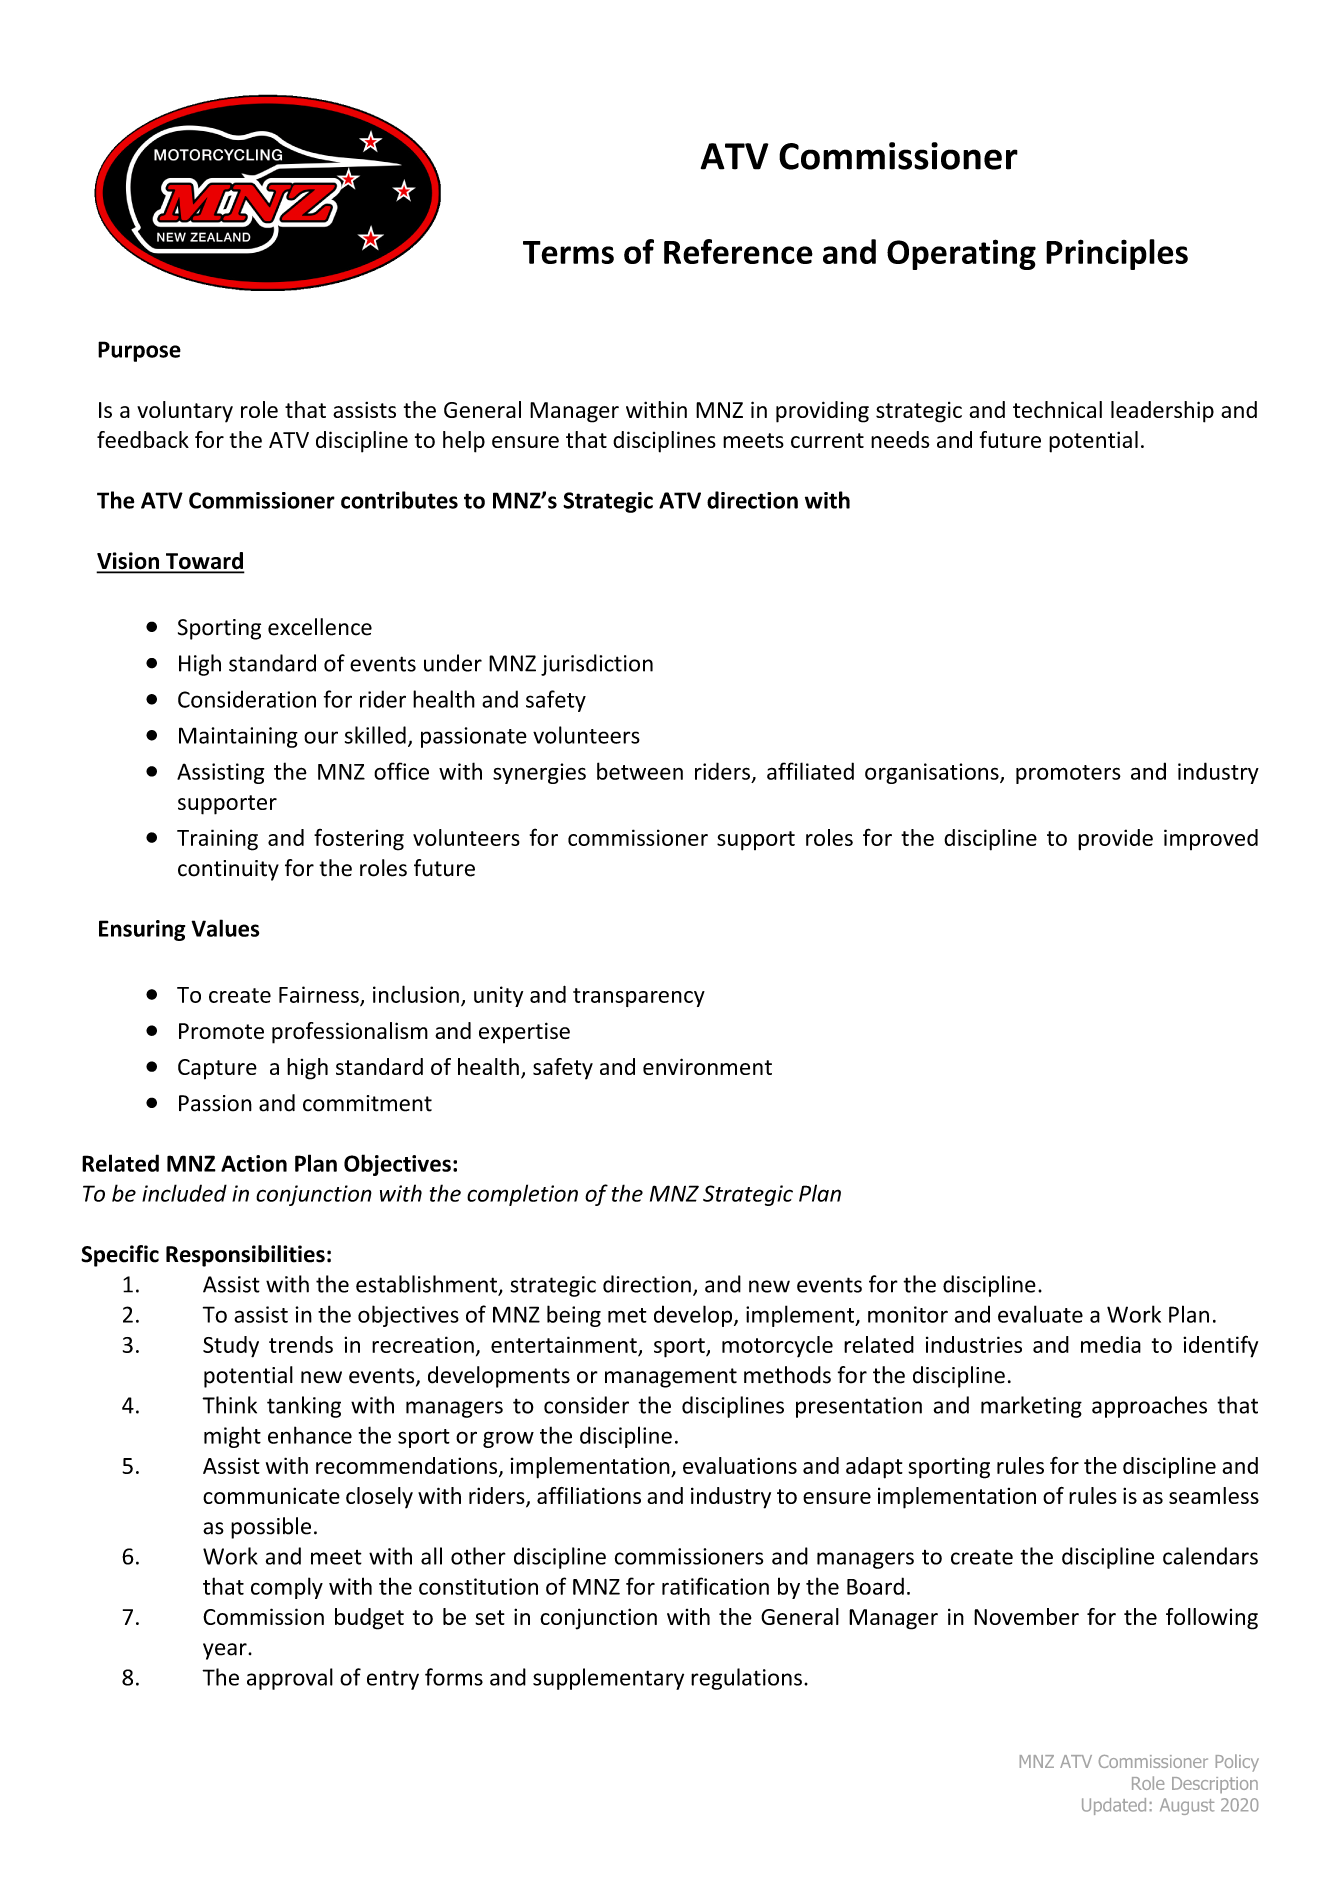  I want to click on Purpose, so click(139, 351).
